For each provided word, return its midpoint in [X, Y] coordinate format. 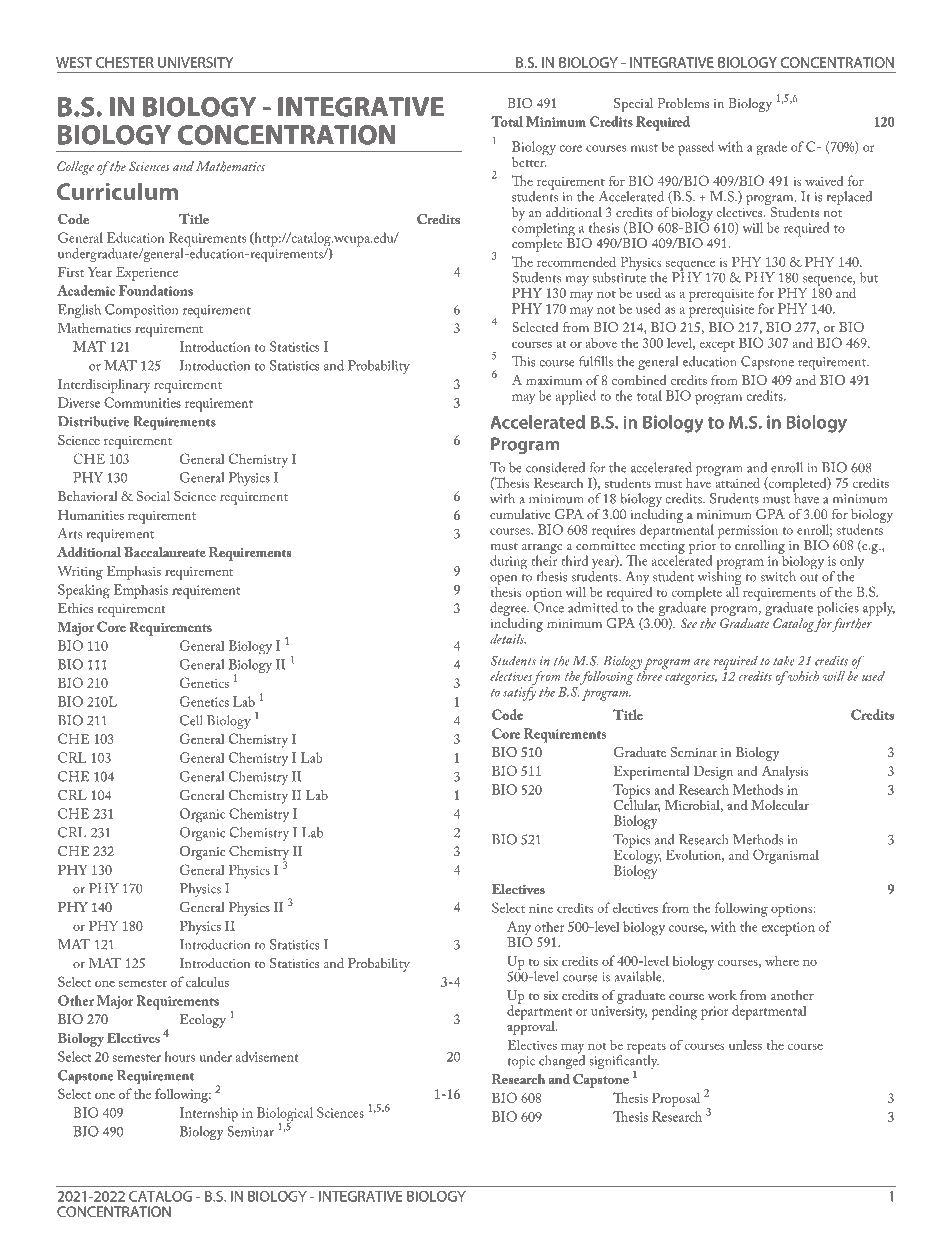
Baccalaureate [165, 552]
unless [745, 1045]
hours [180, 1056]
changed [562, 1061]
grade [772, 148]
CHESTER [125, 62]
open [503, 580]
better [529, 160]
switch [778, 576]
